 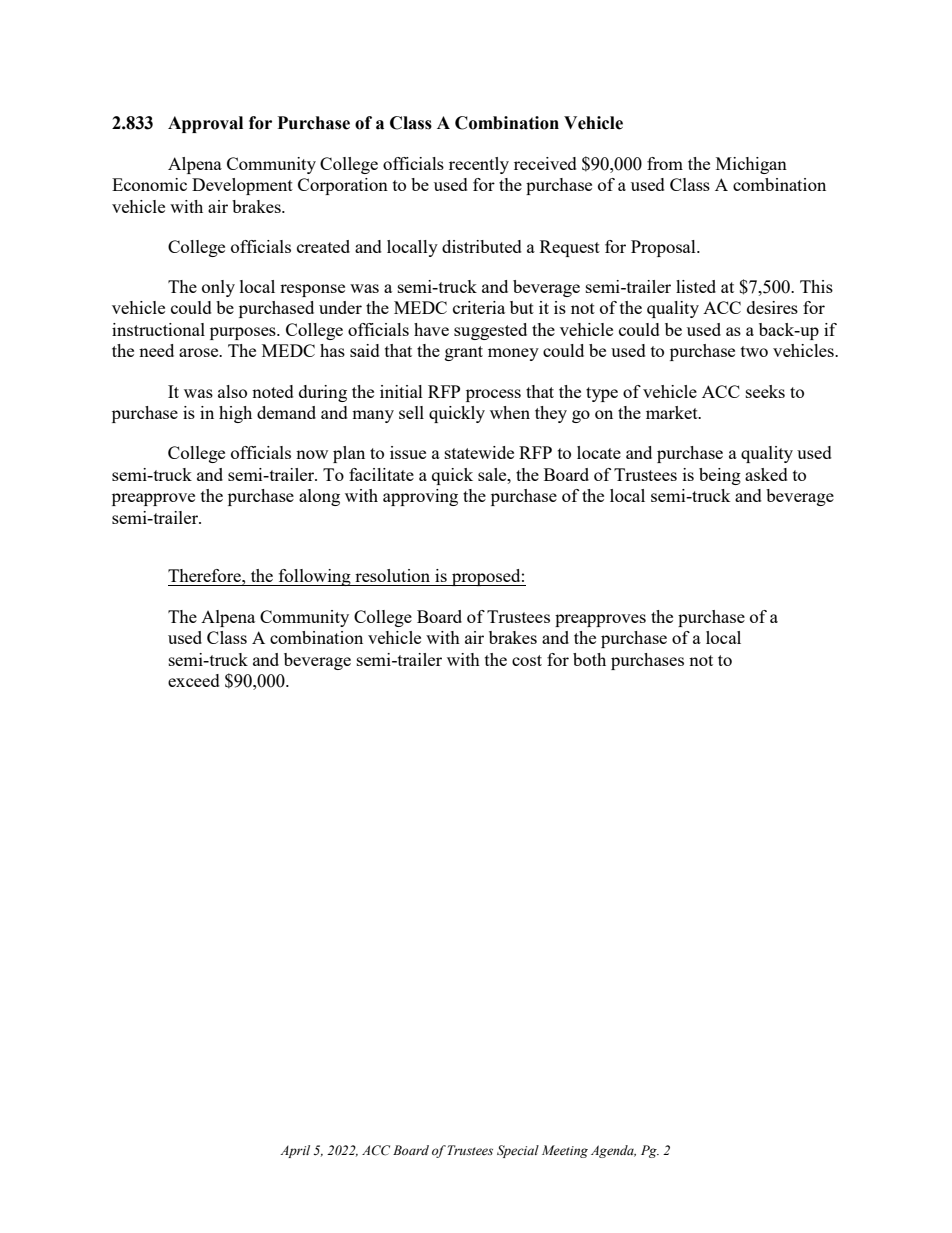 What do you see at coordinates (235, 414) in the screenshot?
I see `high` at bounding box center [235, 414].
